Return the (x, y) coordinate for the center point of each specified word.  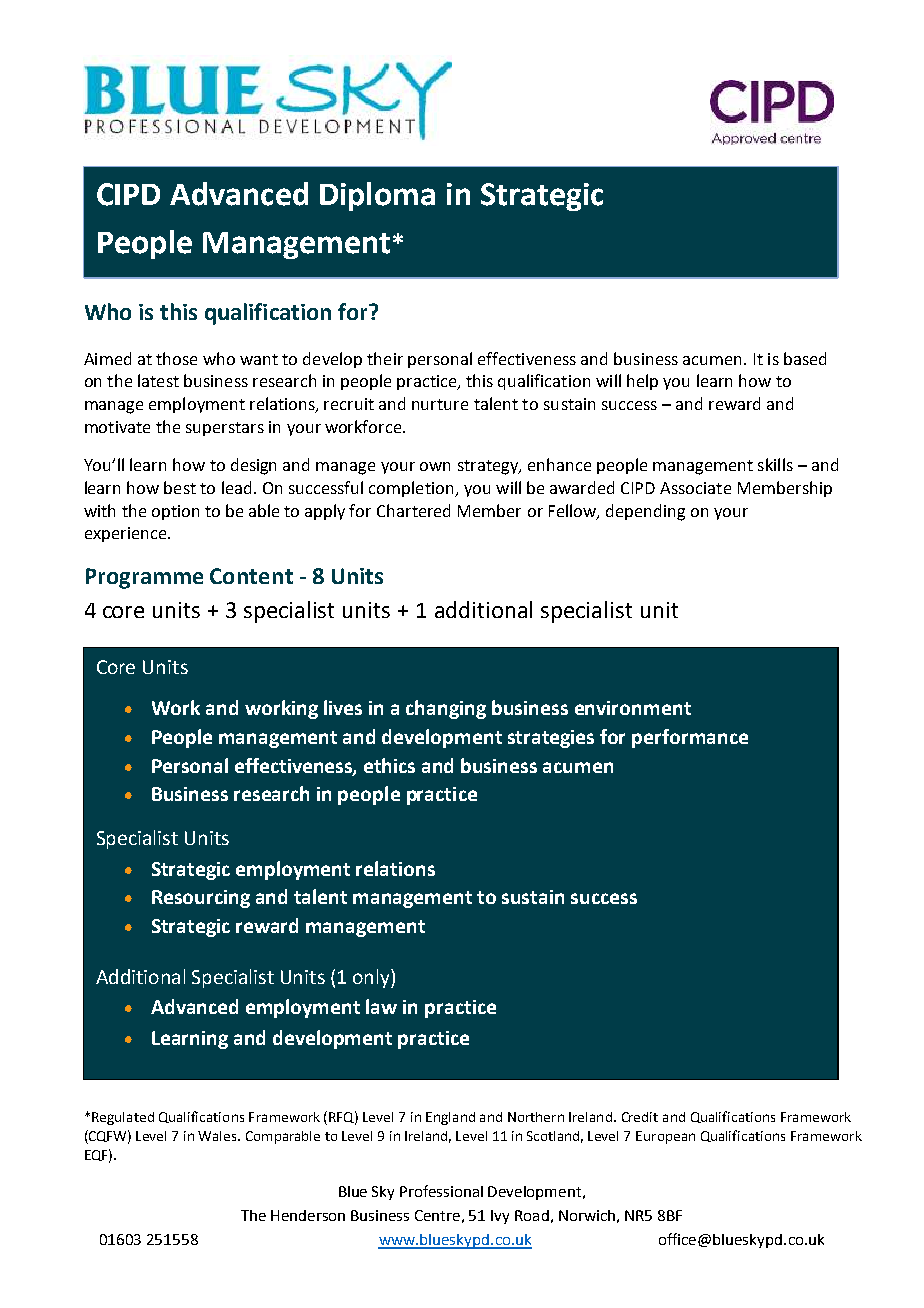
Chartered (413, 510)
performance (690, 738)
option (175, 512)
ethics (389, 765)
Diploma (377, 196)
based (805, 358)
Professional (441, 1191)
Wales (218, 1136)
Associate (695, 488)
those (176, 358)
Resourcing (201, 899)
